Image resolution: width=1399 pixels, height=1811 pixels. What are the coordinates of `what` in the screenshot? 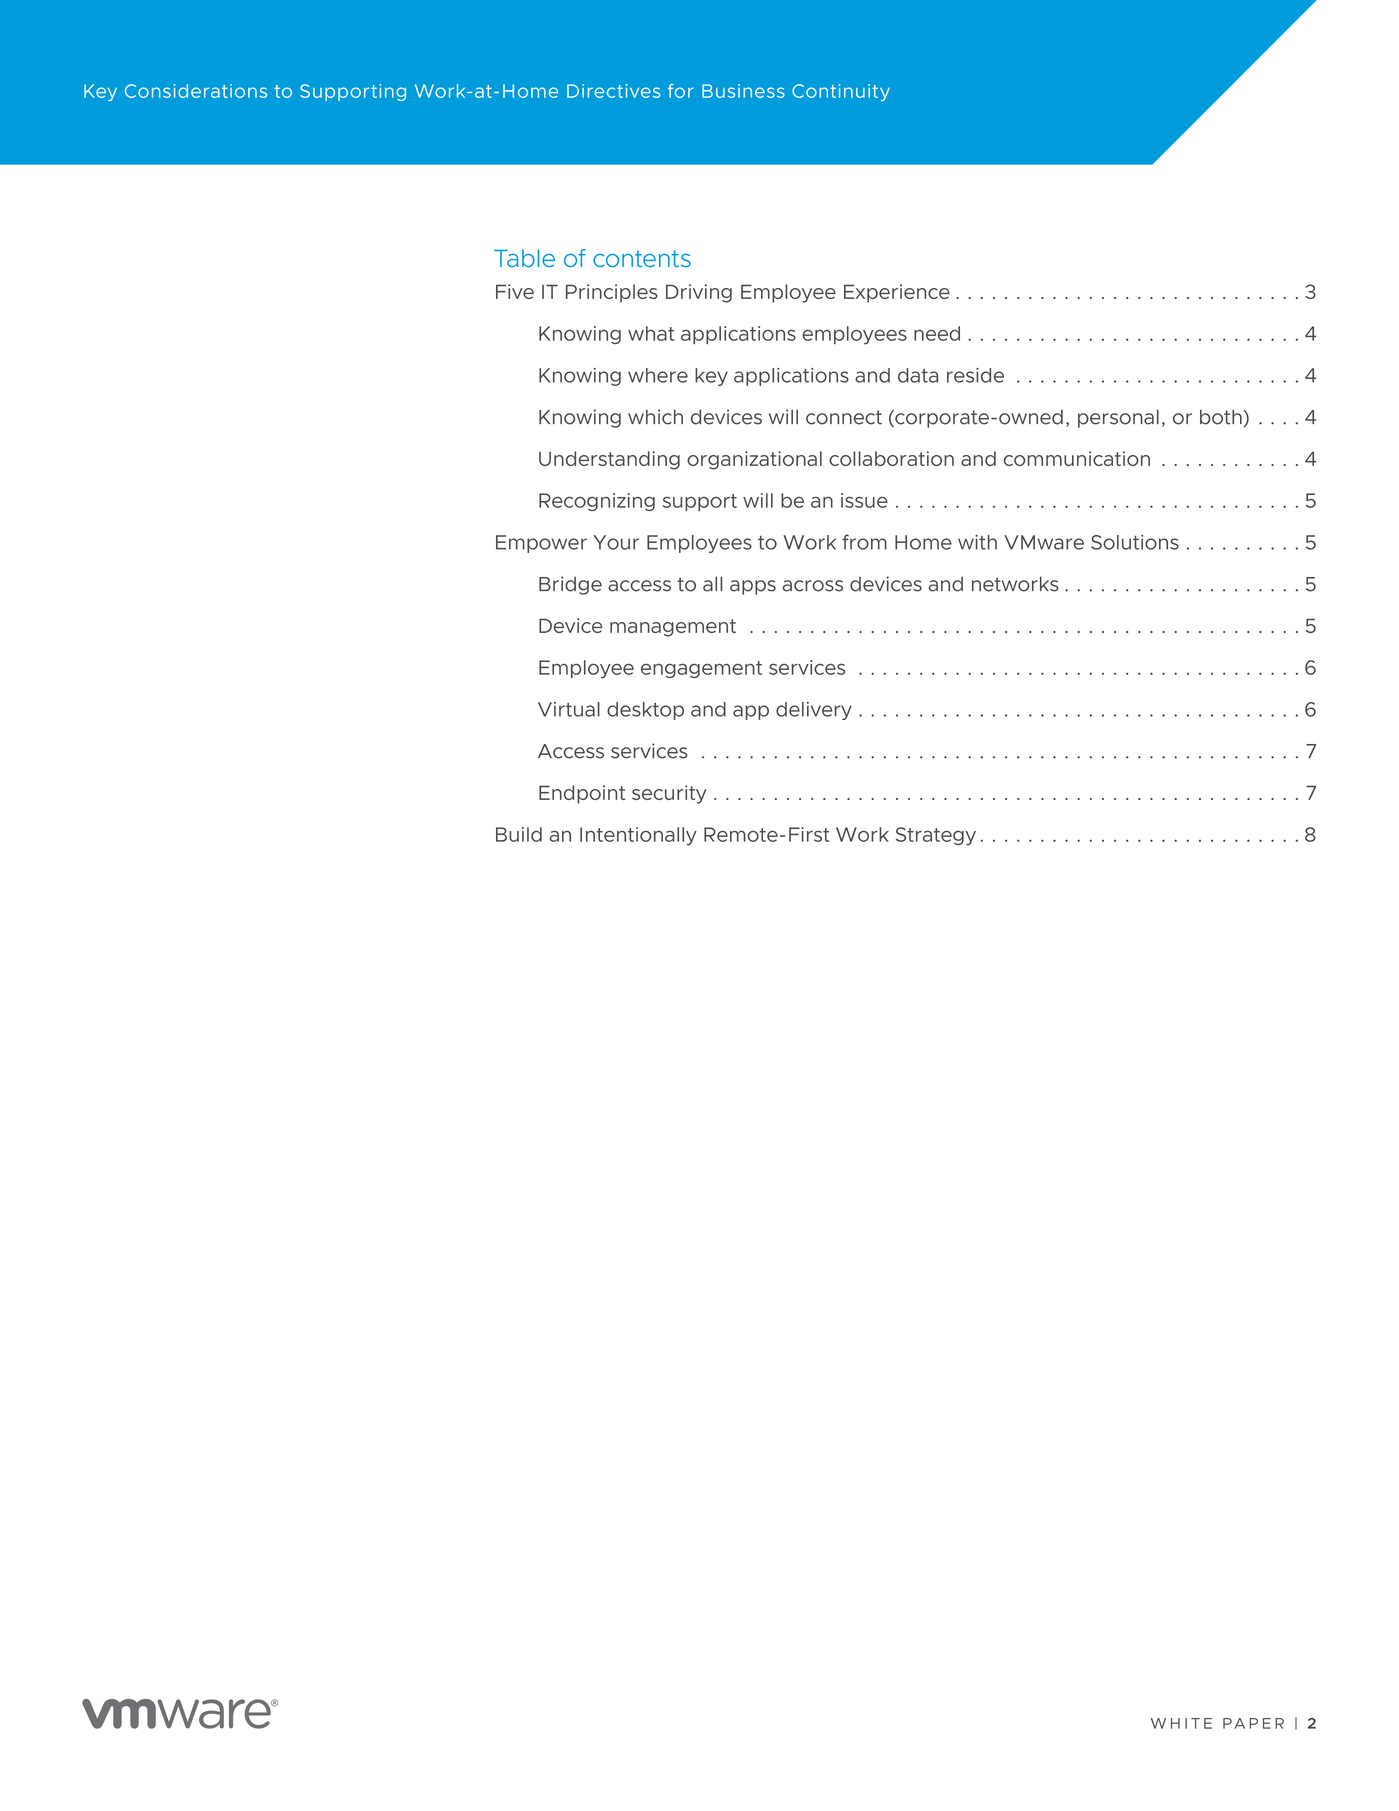 It's located at (651, 333).
